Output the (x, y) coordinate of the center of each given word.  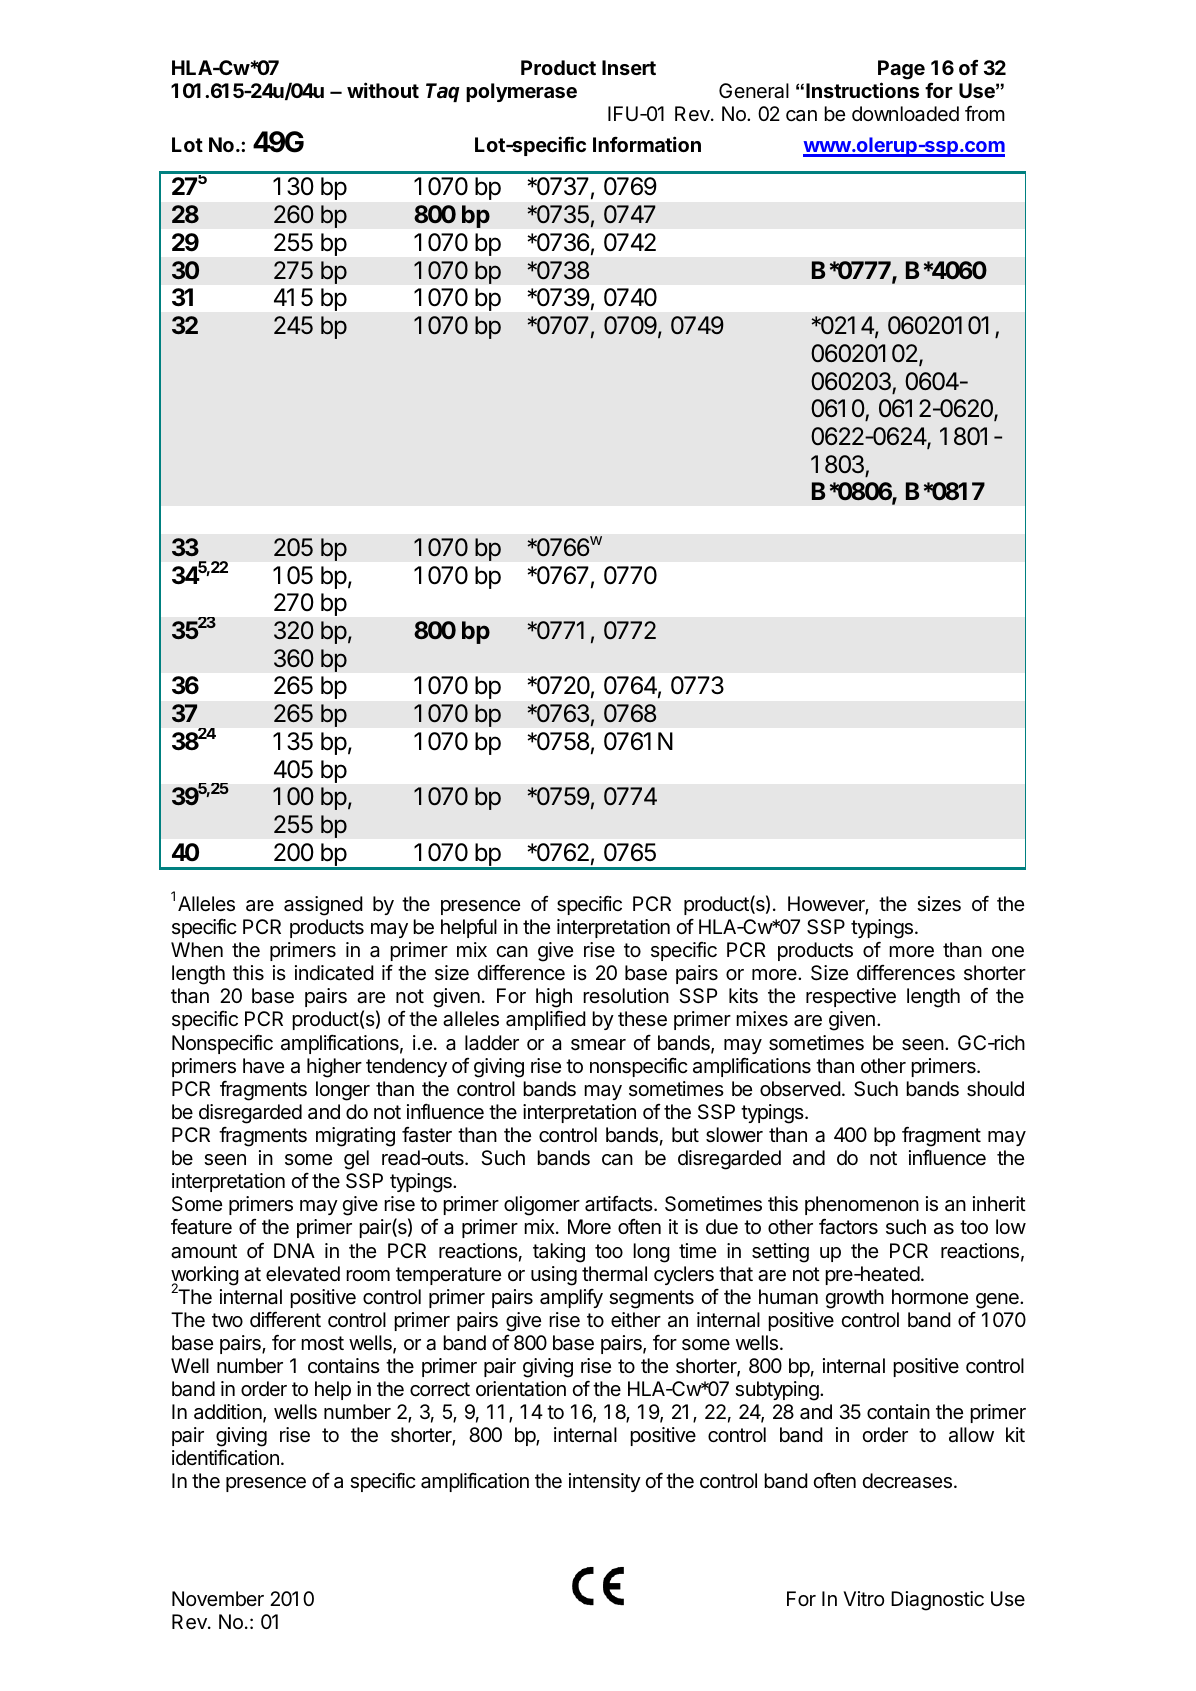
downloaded (905, 114)
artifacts (620, 1204)
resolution (626, 996)
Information (647, 144)
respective (851, 997)
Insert (629, 67)
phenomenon (862, 1205)
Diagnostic (937, 1601)
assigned (323, 906)
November (218, 1598)
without (383, 90)
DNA (294, 1250)
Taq (443, 92)
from (985, 113)
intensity (605, 1482)
